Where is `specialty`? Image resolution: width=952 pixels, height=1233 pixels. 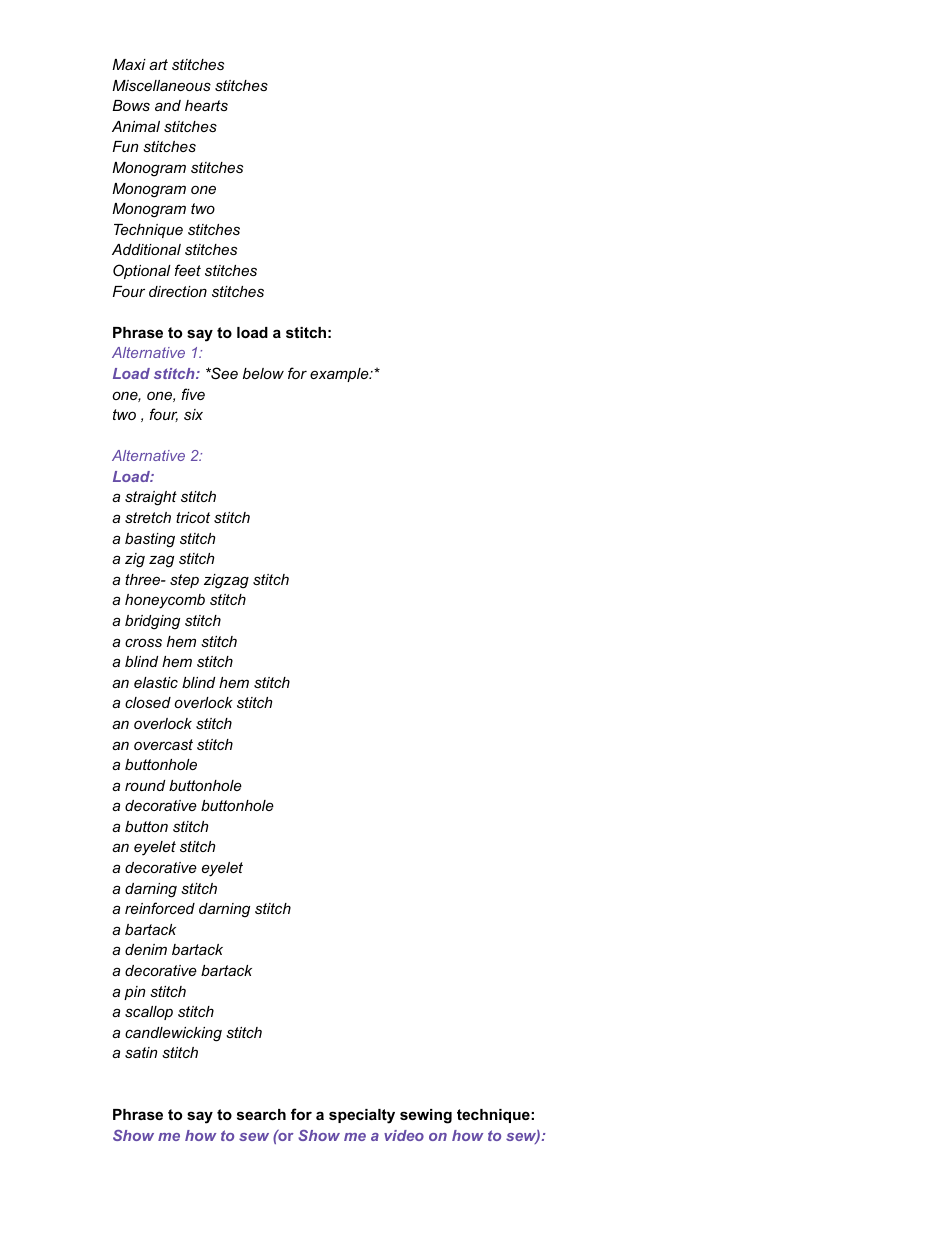 specialty is located at coordinates (362, 1116).
